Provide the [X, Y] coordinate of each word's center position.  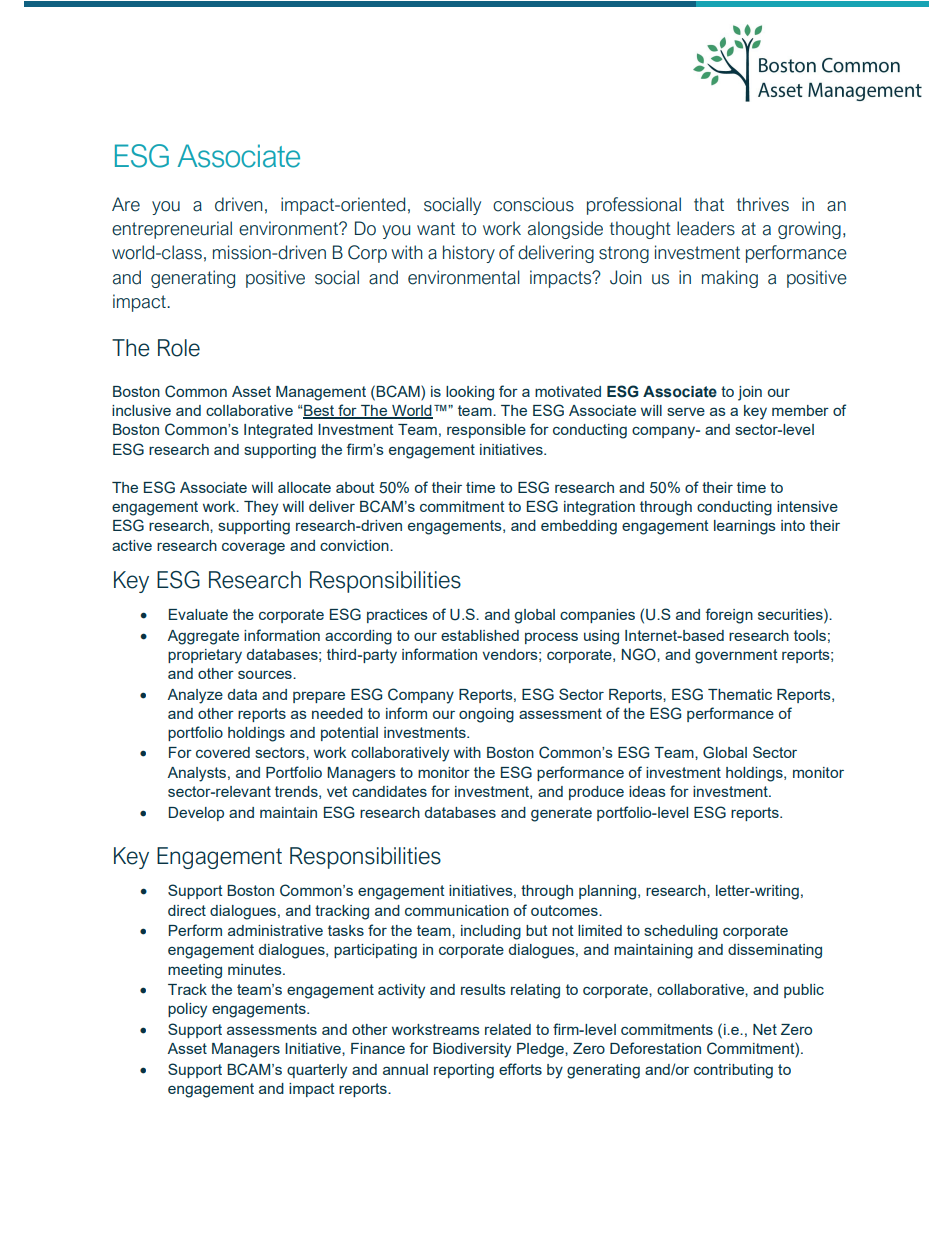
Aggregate [203, 637]
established [480, 635]
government [736, 656]
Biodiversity [472, 1050]
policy [187, 1010]
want [436, 229]
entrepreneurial [172, 230]
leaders [706, 228]
